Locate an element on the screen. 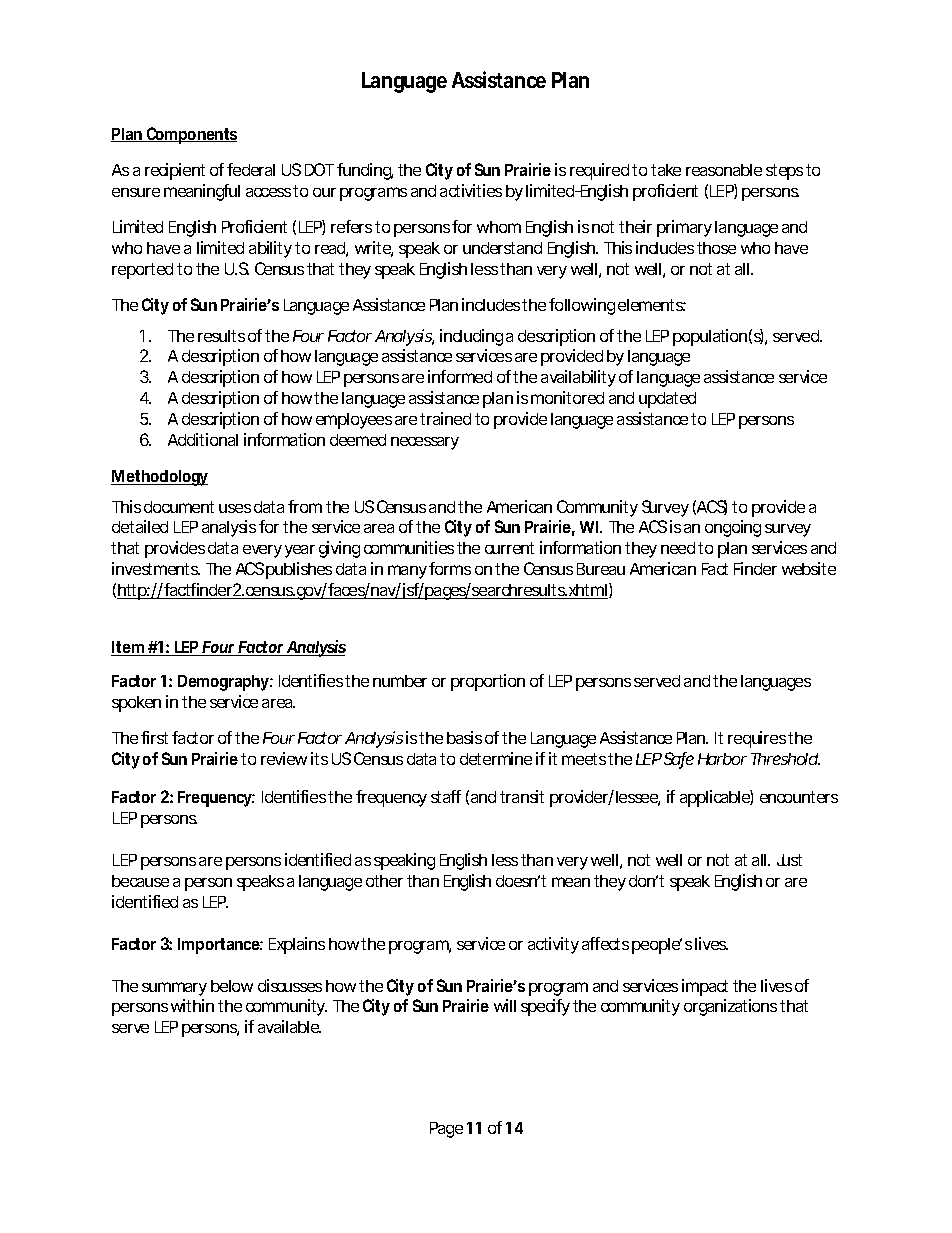 This screenshot has width=952, height=1233. including is located at coordinates (471, 337).
